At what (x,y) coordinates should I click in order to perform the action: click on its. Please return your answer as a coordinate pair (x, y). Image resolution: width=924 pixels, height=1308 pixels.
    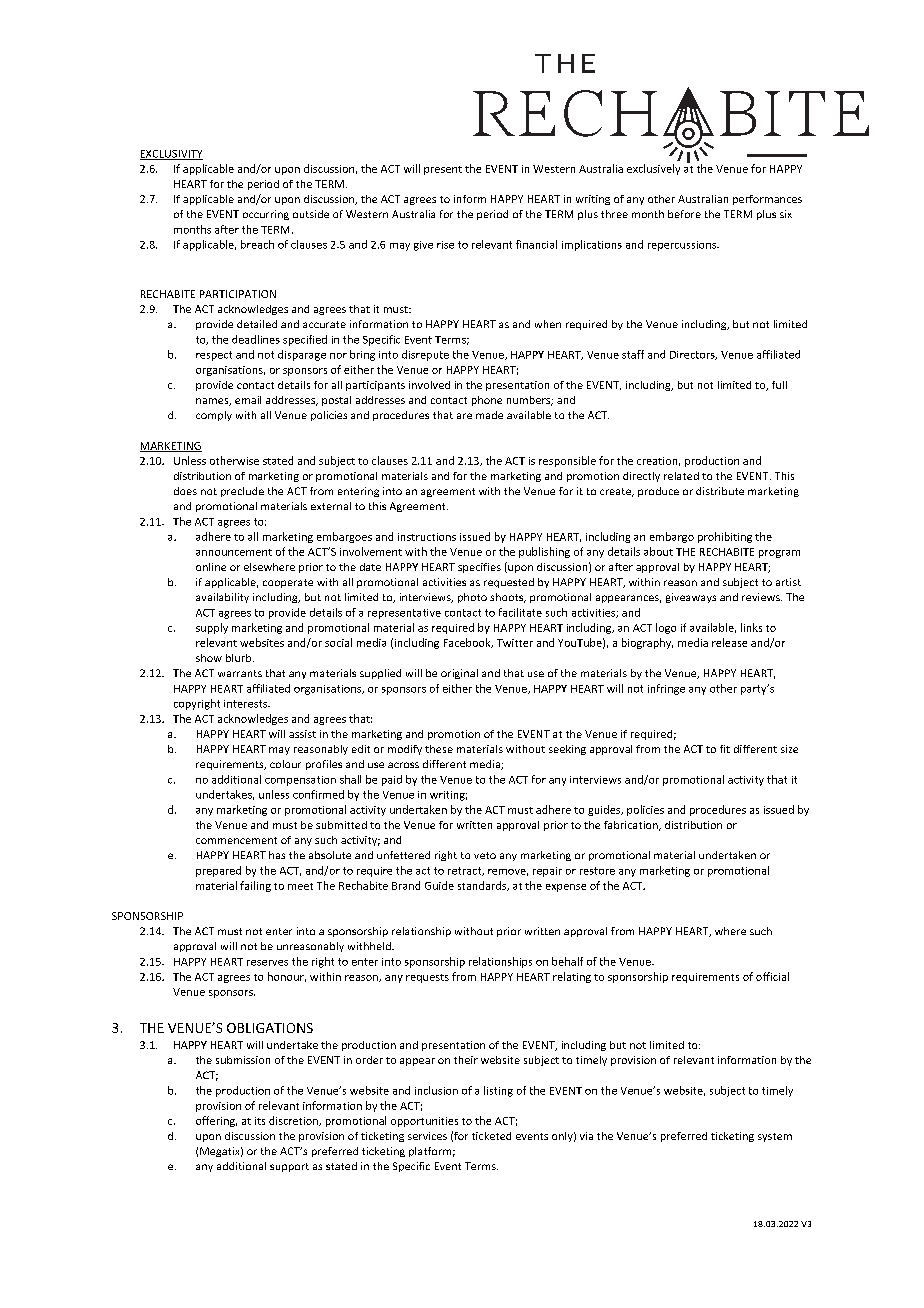
    Looking at the image, I should click on (260, 1121).
